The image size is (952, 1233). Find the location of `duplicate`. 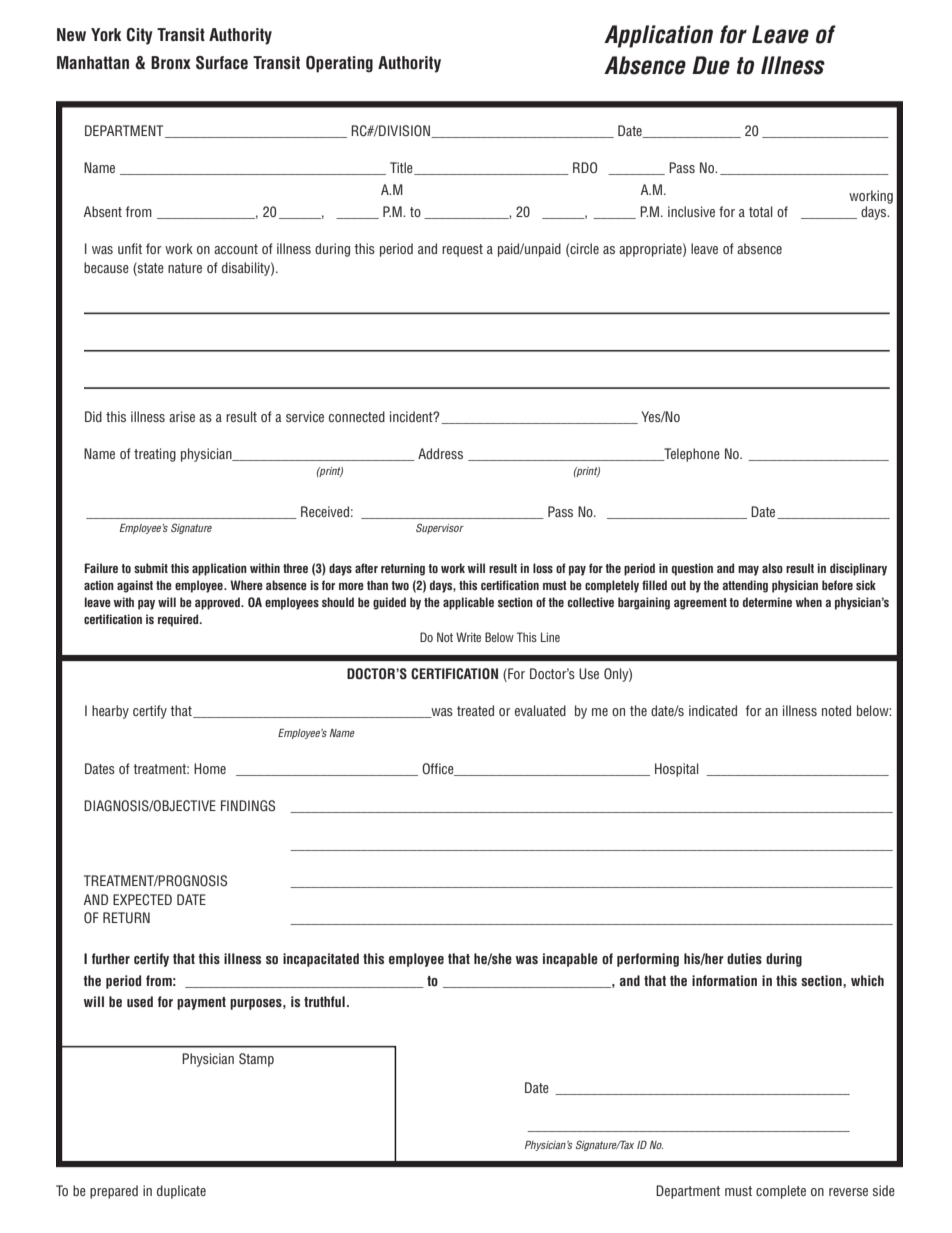

duplicate is located at coordinates (181, 1192).
